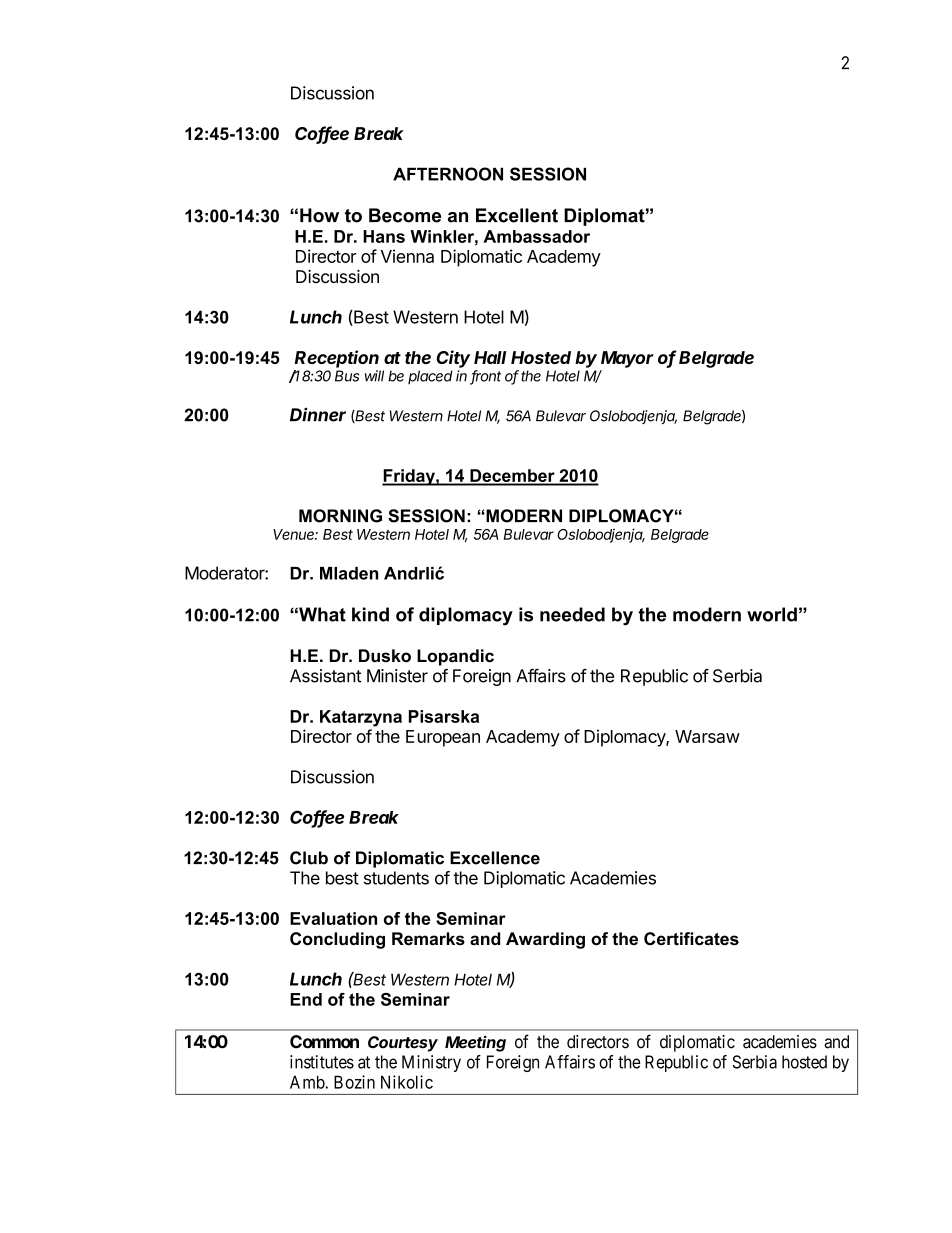 This image has height=1233, width=952. Describe the element at coordinates (572, 614) in the image. I see `needed` at that location.
